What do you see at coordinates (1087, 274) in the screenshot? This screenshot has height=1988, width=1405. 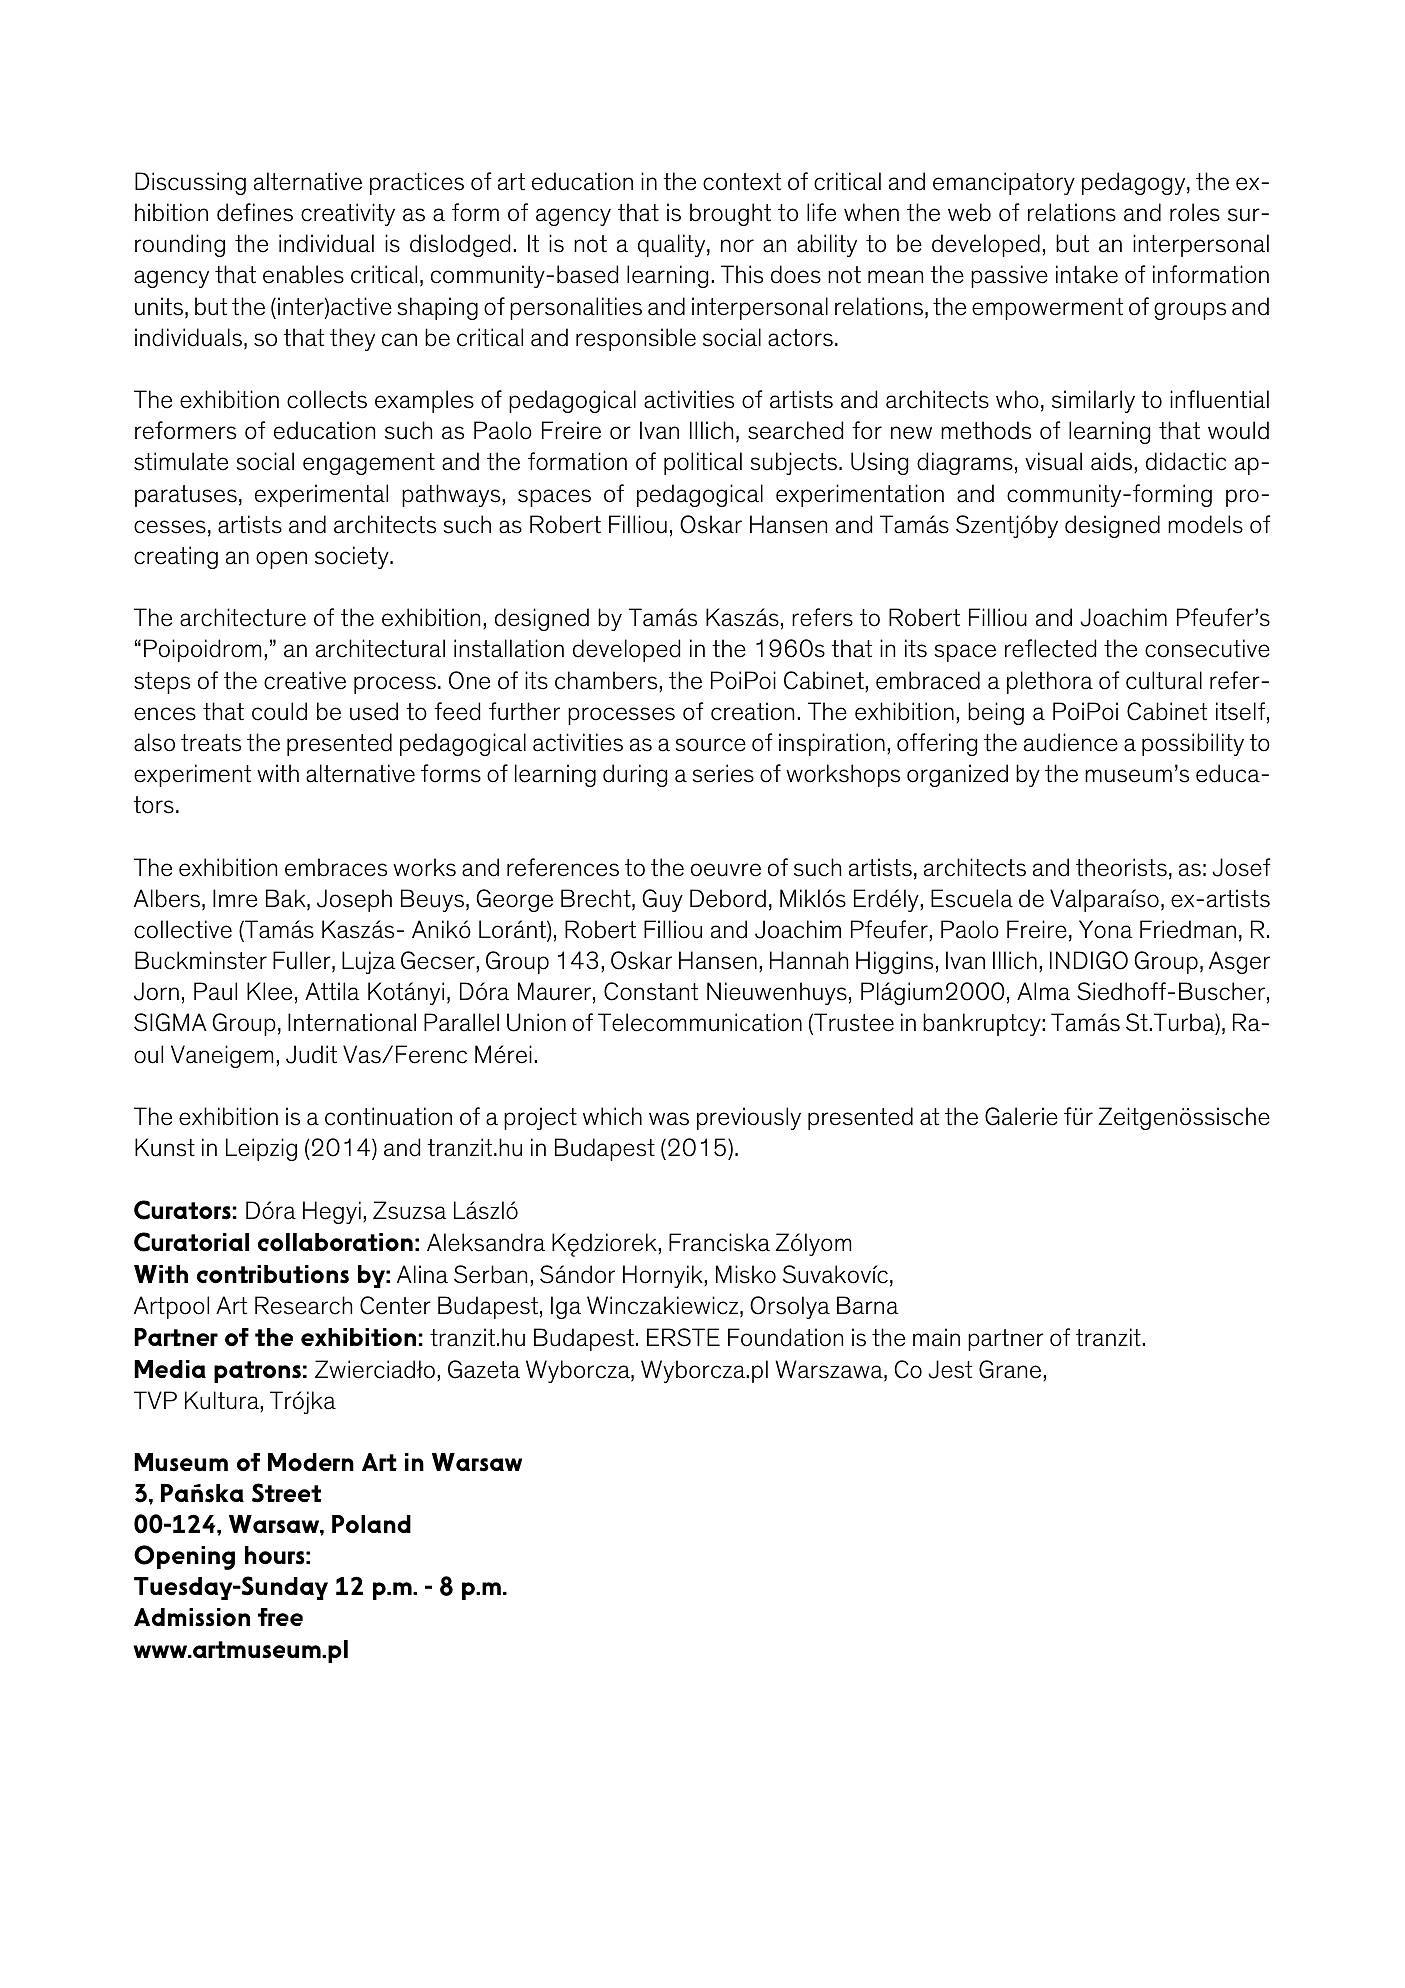 I see `intake` at bounding box center [1087, 274].
